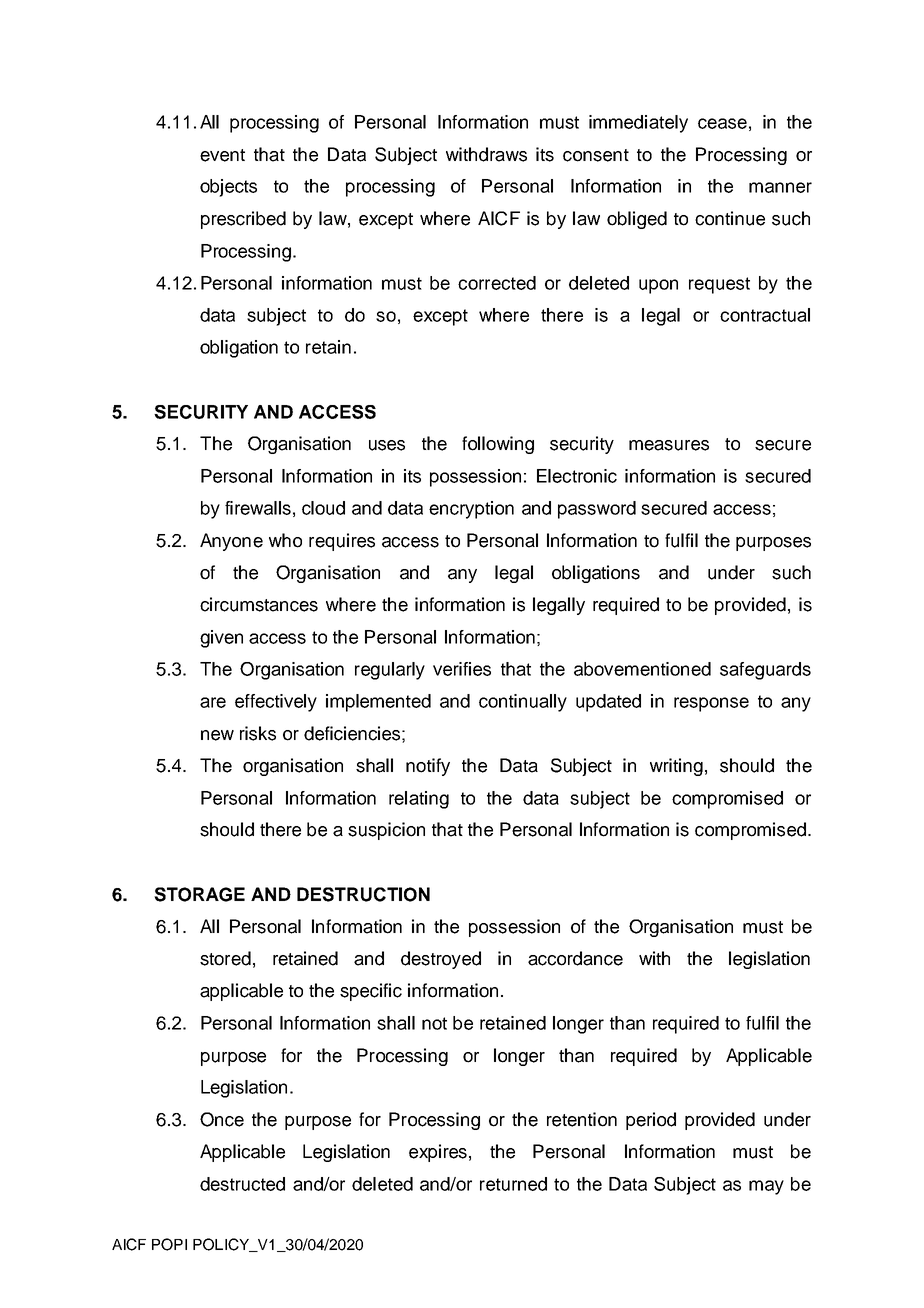 Image resolution: width=924 pixels, height=1308 pixels. I want to click on verifies, so click(462, 669).
